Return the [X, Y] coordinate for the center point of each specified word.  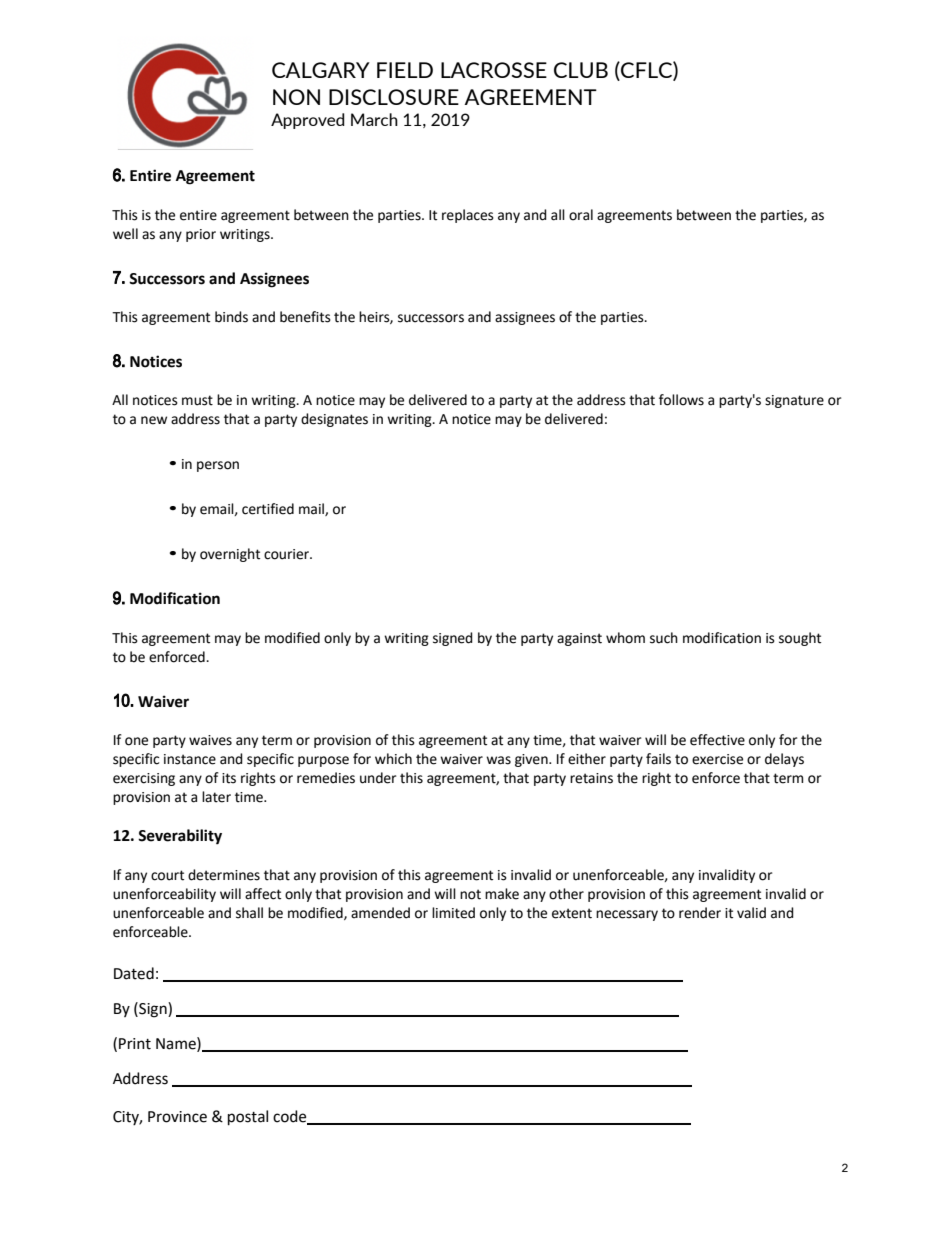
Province [177, 1117]
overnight [230, 555]
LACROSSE [494, 70]
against [579, 639]
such [664, 638]
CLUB [581, 70]
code [291, 1117]
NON [296, 97]
